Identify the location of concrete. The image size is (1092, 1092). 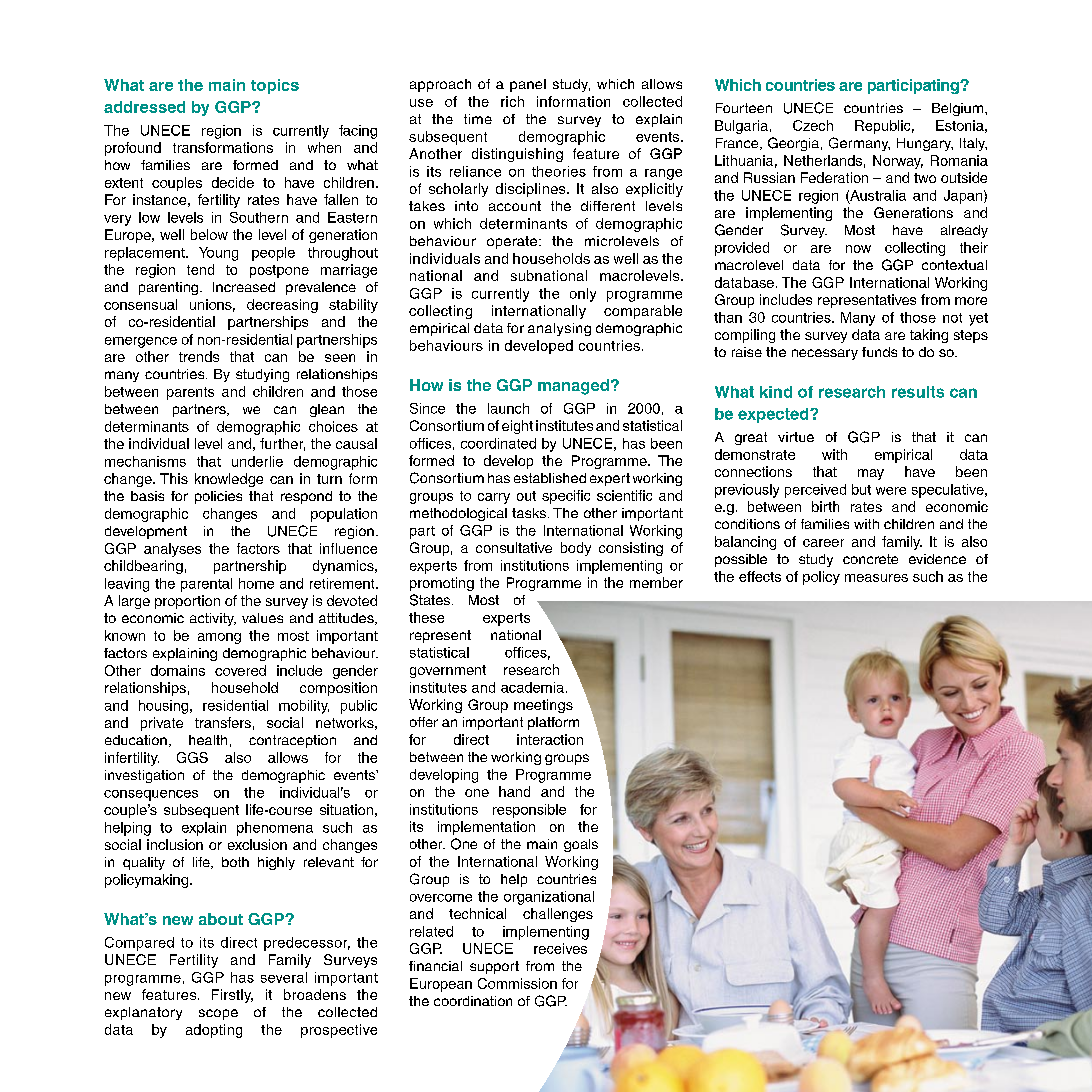
(870, 559).
